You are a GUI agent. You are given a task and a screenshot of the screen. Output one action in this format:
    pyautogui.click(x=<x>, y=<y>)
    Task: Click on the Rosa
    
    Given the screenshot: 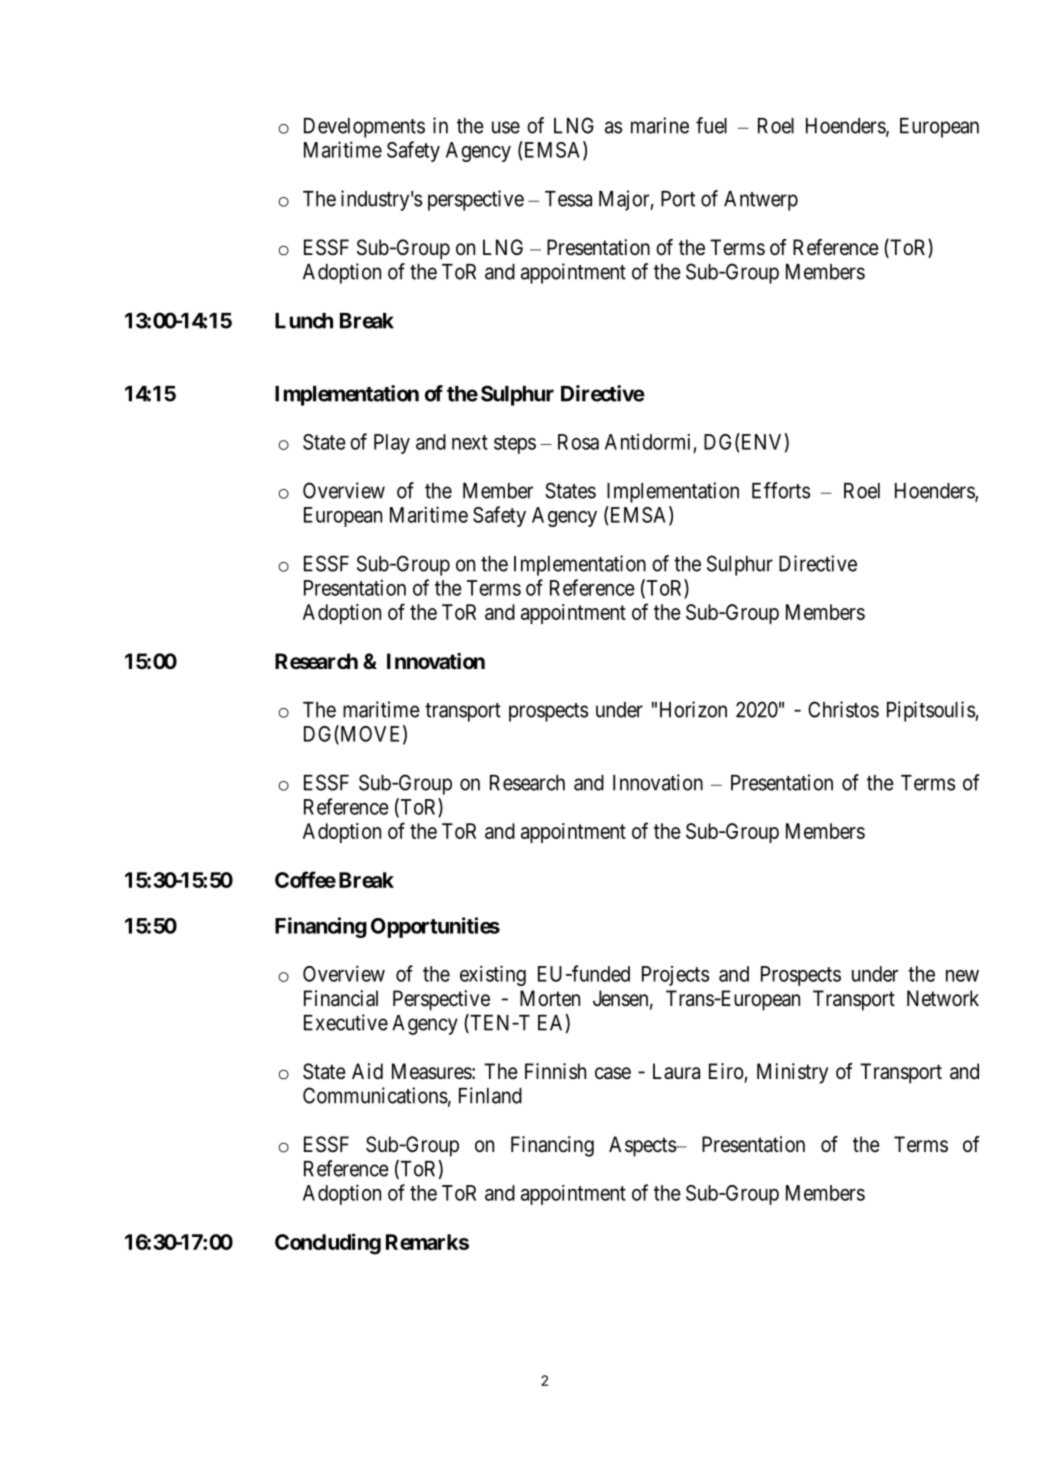 What is the action you would take?
    pyautogui.click(x=578, y=442)
